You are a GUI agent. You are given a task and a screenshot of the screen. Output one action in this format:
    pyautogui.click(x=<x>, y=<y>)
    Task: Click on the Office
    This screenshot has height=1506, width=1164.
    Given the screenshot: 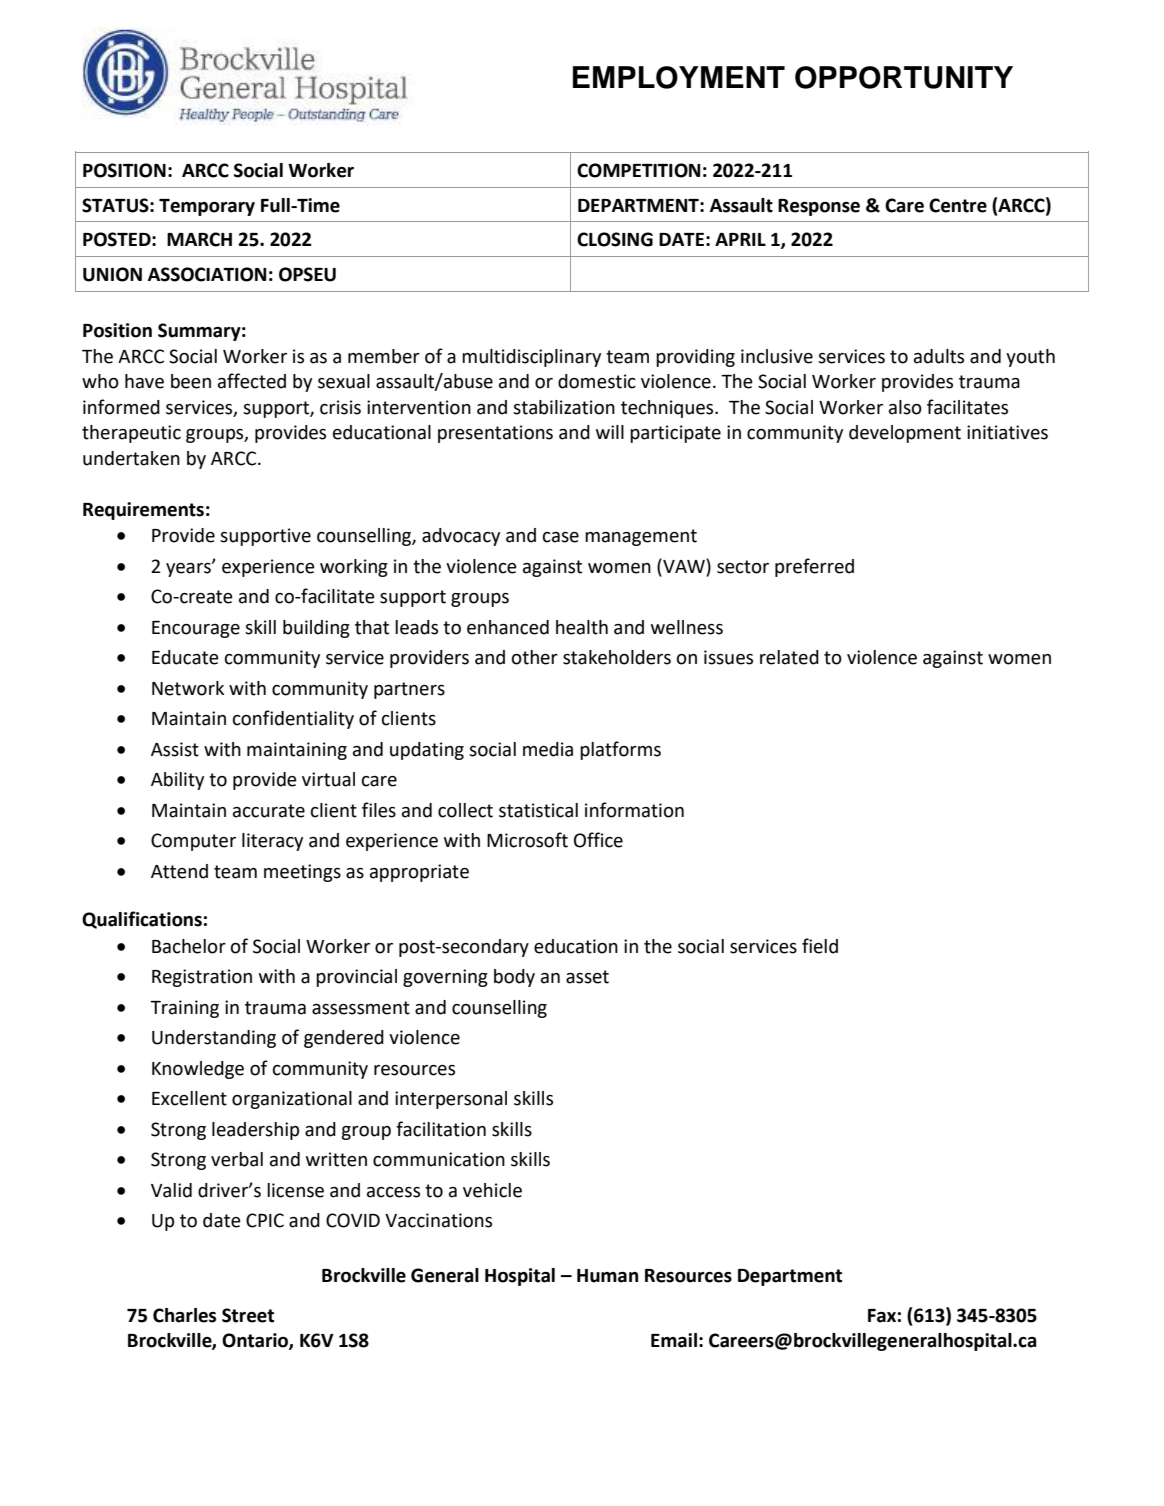 What is the action you would take?
    pyautogui.click(x=598, y=840)
